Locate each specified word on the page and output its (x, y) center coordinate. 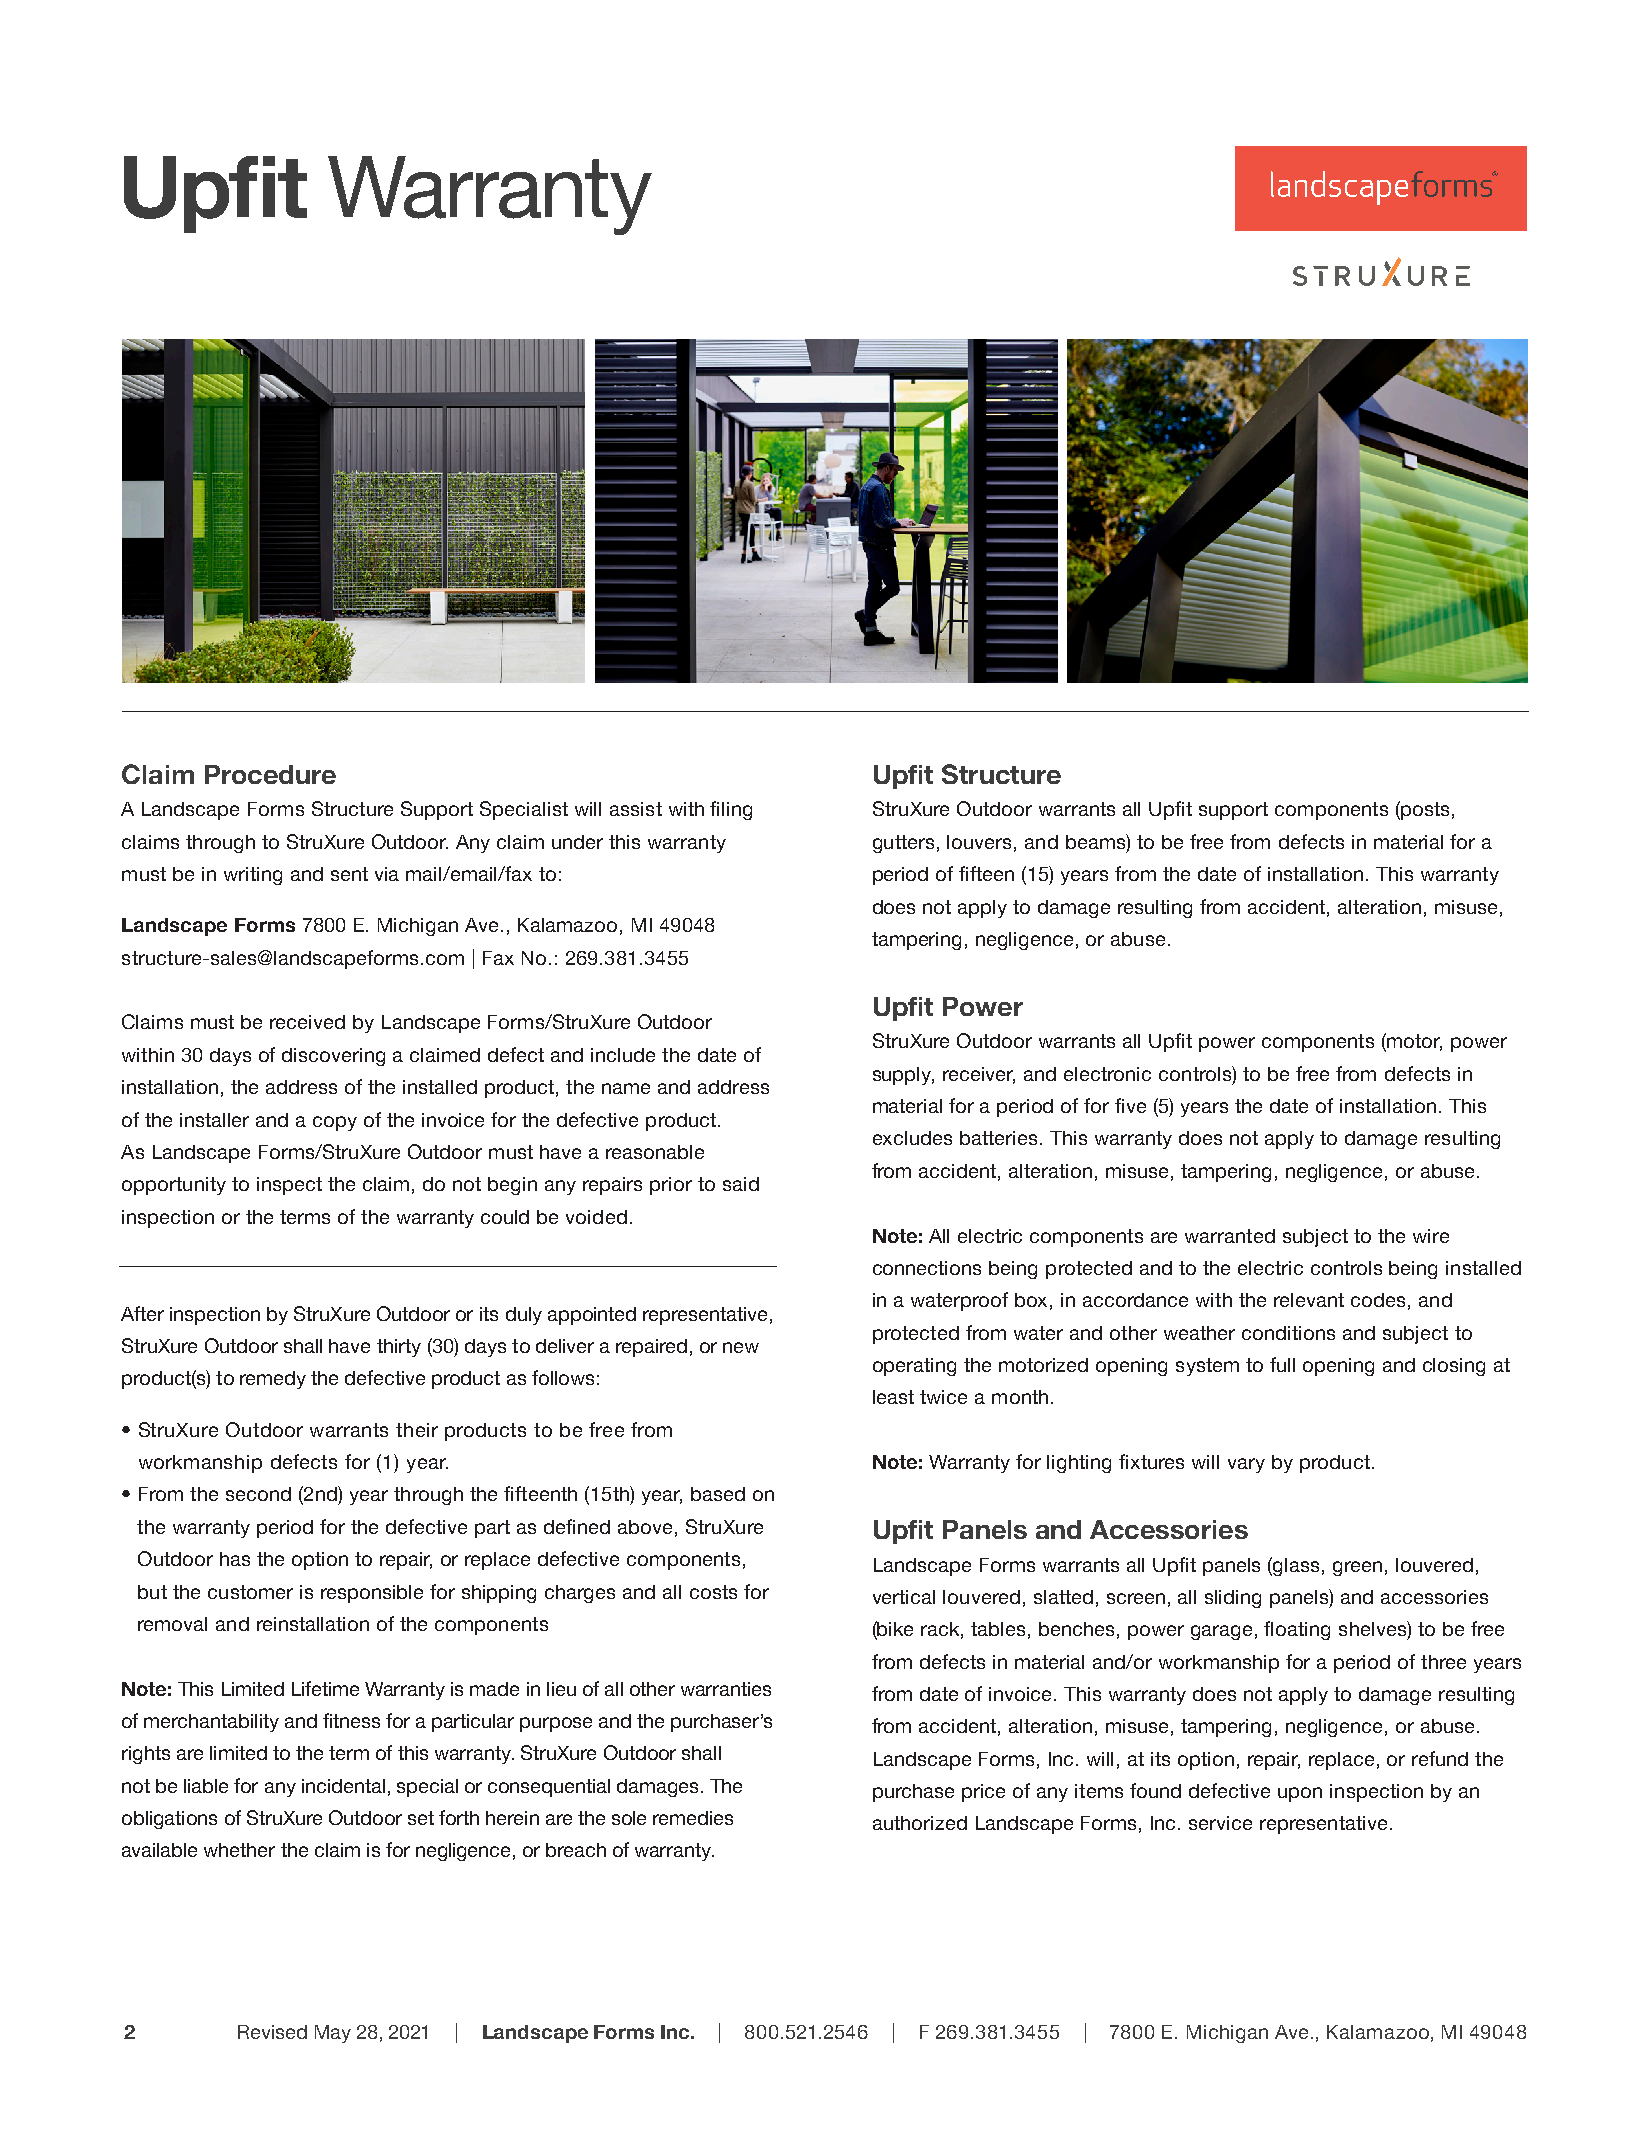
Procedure (270, 774)
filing (731, 810)
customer (250, 1592)
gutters (903, 844)
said (741, 1184)
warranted (1230, 1236)
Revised (272, 2032)
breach (576, 1850)
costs (713, 1592)
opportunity (174, 1186)
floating (1297, 1630)
